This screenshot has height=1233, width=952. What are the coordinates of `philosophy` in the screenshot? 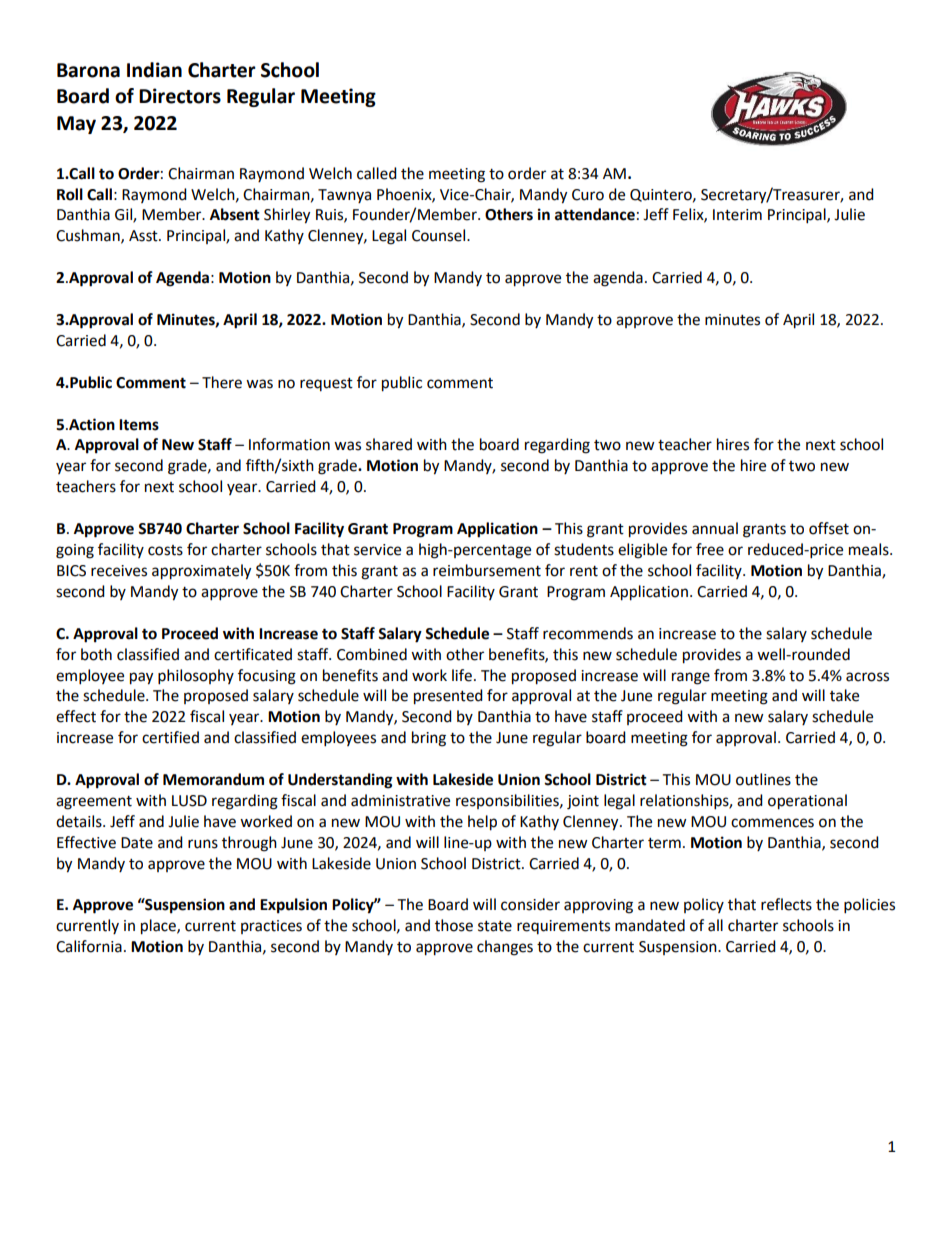 It's located at (196, 677).
